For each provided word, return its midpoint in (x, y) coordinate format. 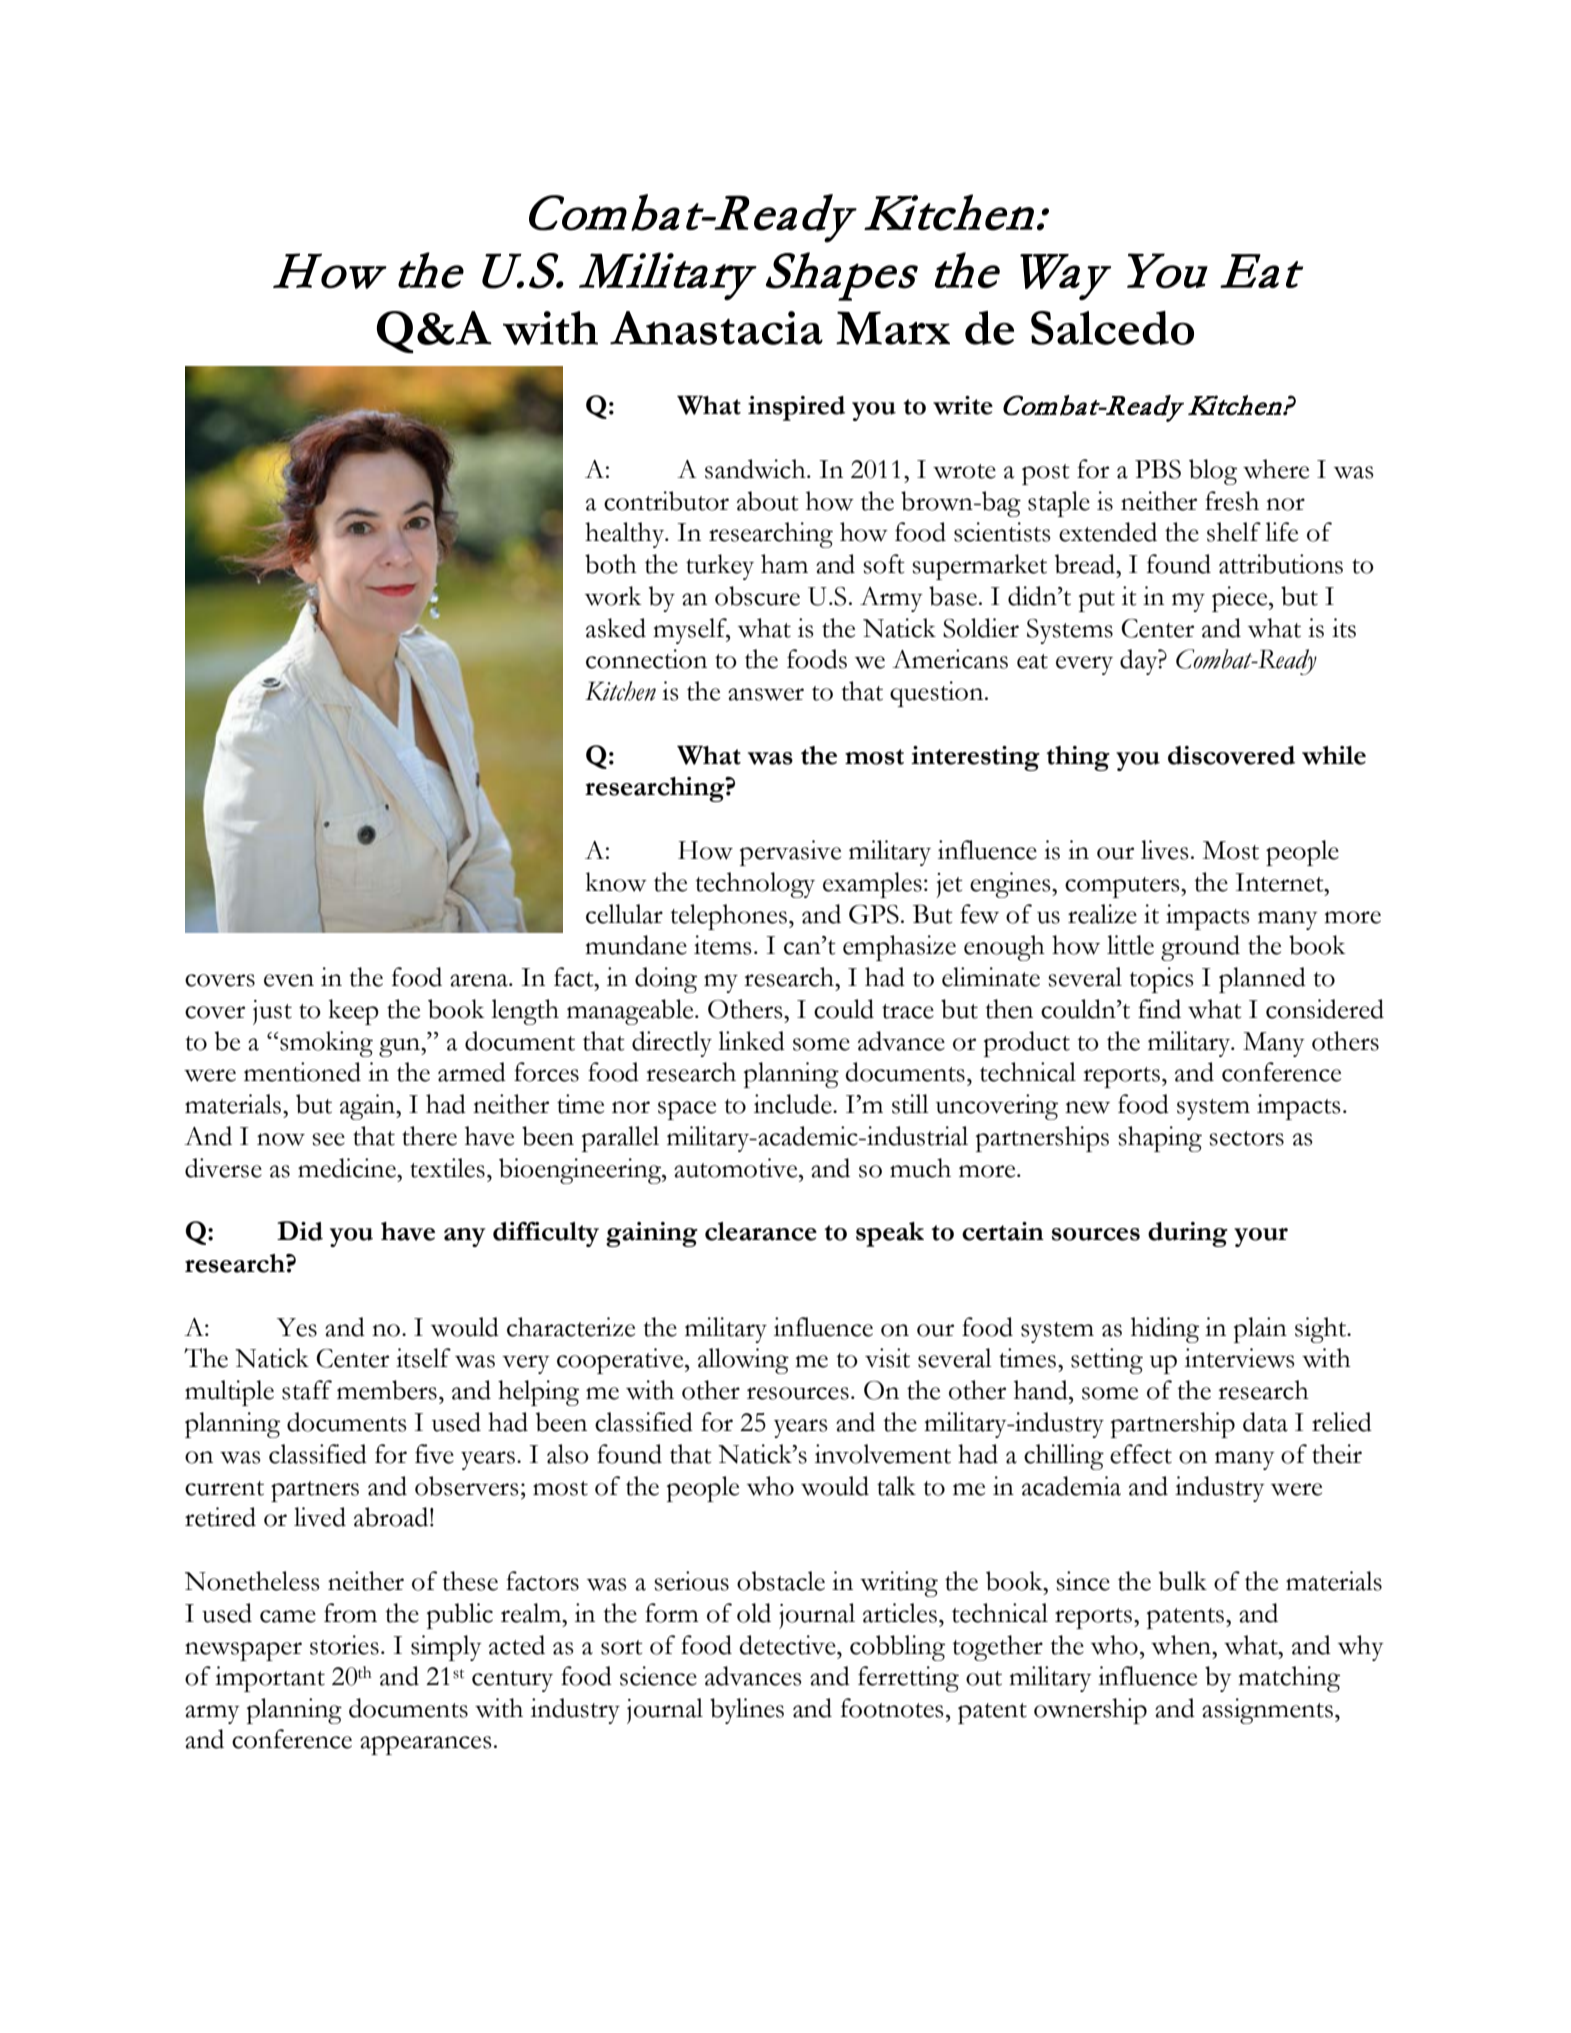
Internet (1280, 882)
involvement (883, 1454)
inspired (796, 408)
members (387, 1390)
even (289, 980)
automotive (737, 1168)
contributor (666, 501)
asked (616, 628)
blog (1213, 472)
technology (755, 885)
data (1265, 1422)
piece (1241, 599)
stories (344, 1645)
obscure (757, 596)
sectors (1246, 1138)
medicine (348, 1168)
